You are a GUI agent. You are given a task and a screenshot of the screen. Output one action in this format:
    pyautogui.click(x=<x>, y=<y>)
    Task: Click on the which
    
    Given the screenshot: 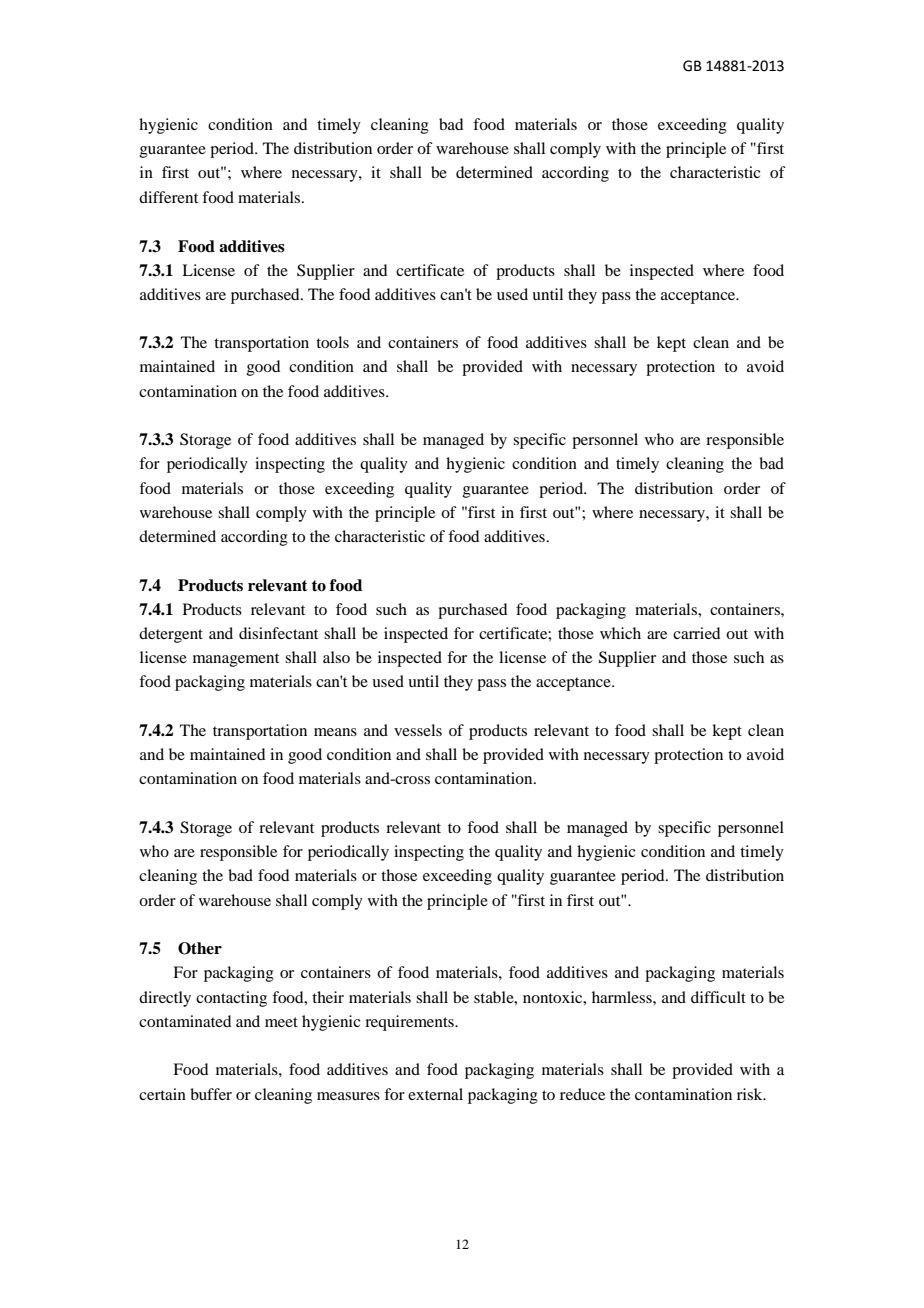 What is the action you would take?
    pyautogui.click(x=620, y=633)
